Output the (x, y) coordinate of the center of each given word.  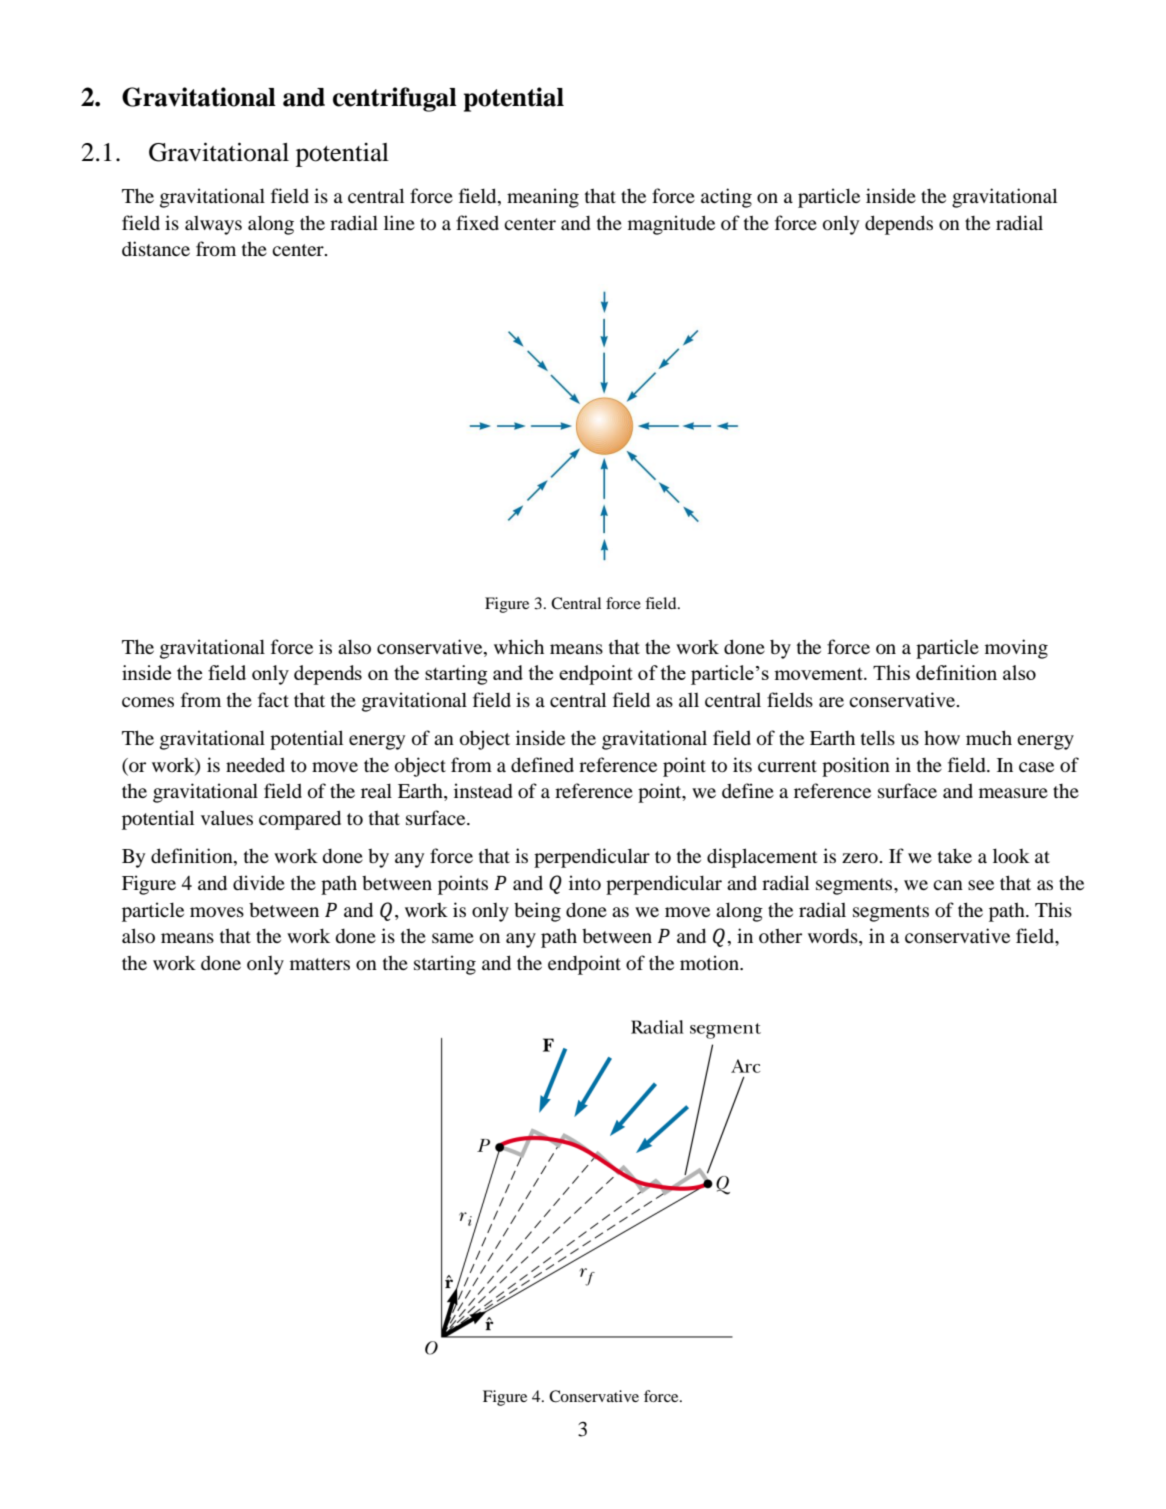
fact (273, 699)
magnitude (671, 225)
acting (726, 198)
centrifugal (395, 99)
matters (320, 964)
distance (156, 248)
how (942, 737)
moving (1016, 649)
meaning (543, 198)
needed (255, 764)
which (519, 646)
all (689, 700)
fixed (477, 222)
